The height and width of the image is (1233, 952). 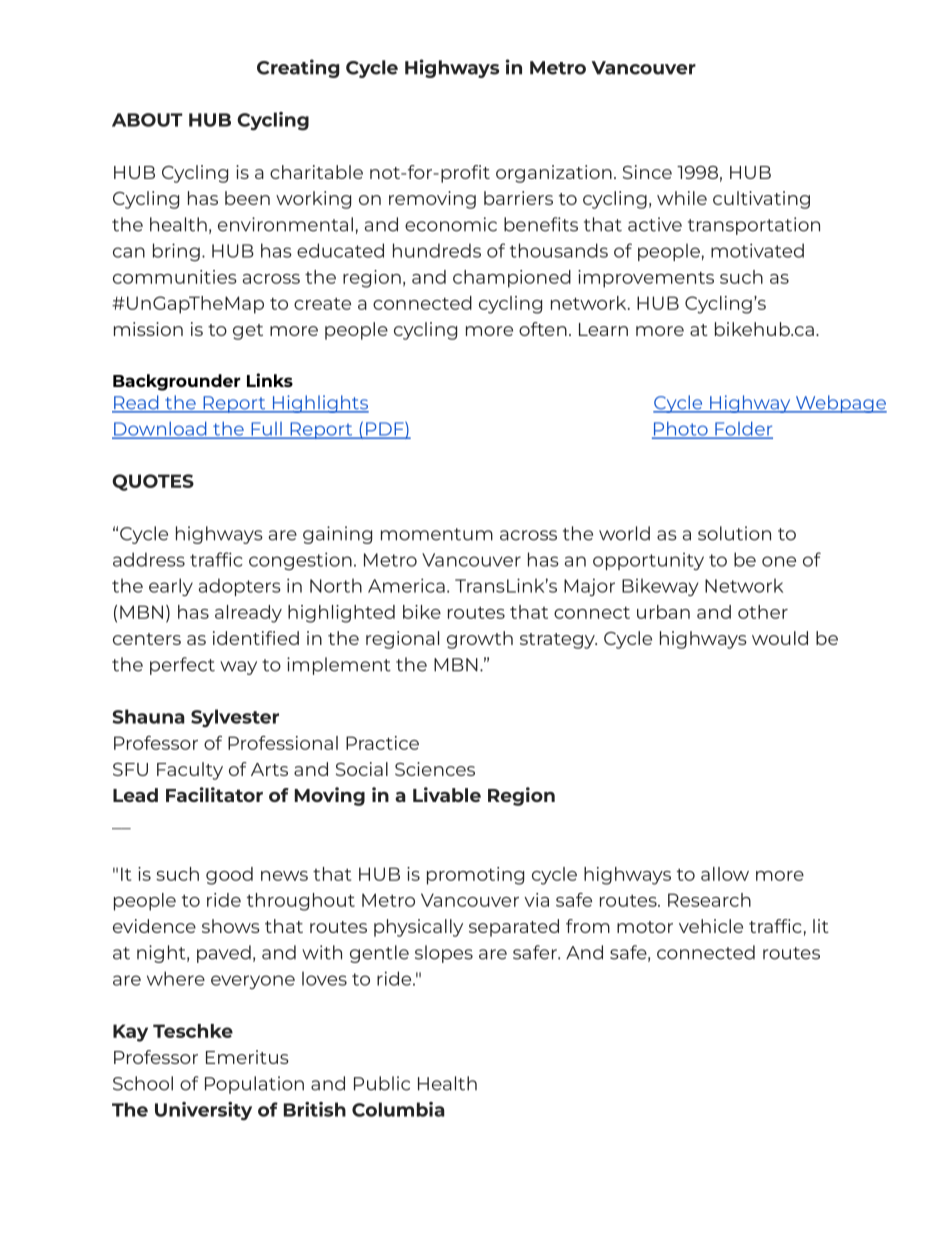 What do you see at coordinates (480, 640) in the image?
I see `growth` at bounding box center [480, 640].
